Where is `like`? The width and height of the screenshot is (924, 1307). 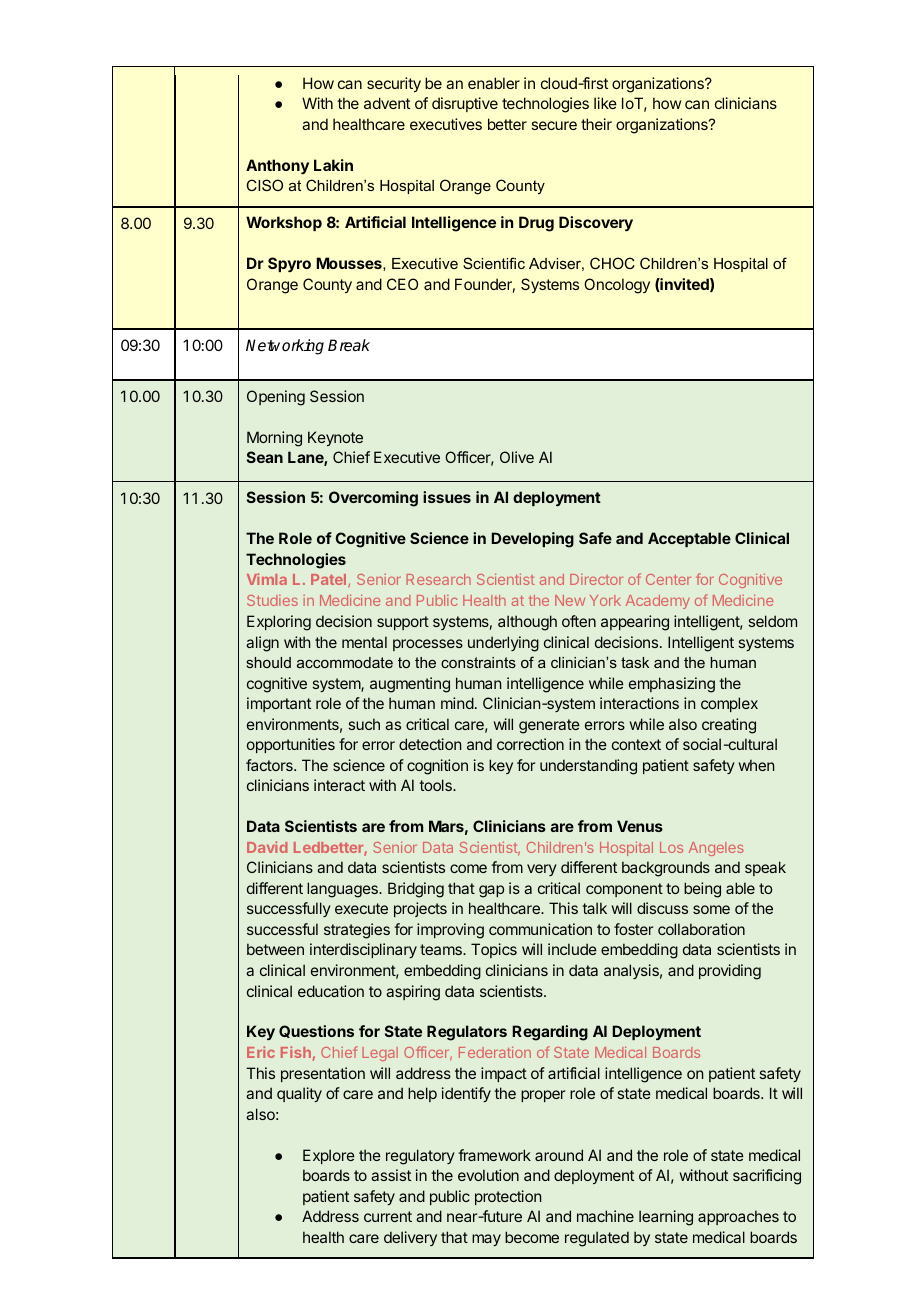 like is located at coordinates (605, 103).
